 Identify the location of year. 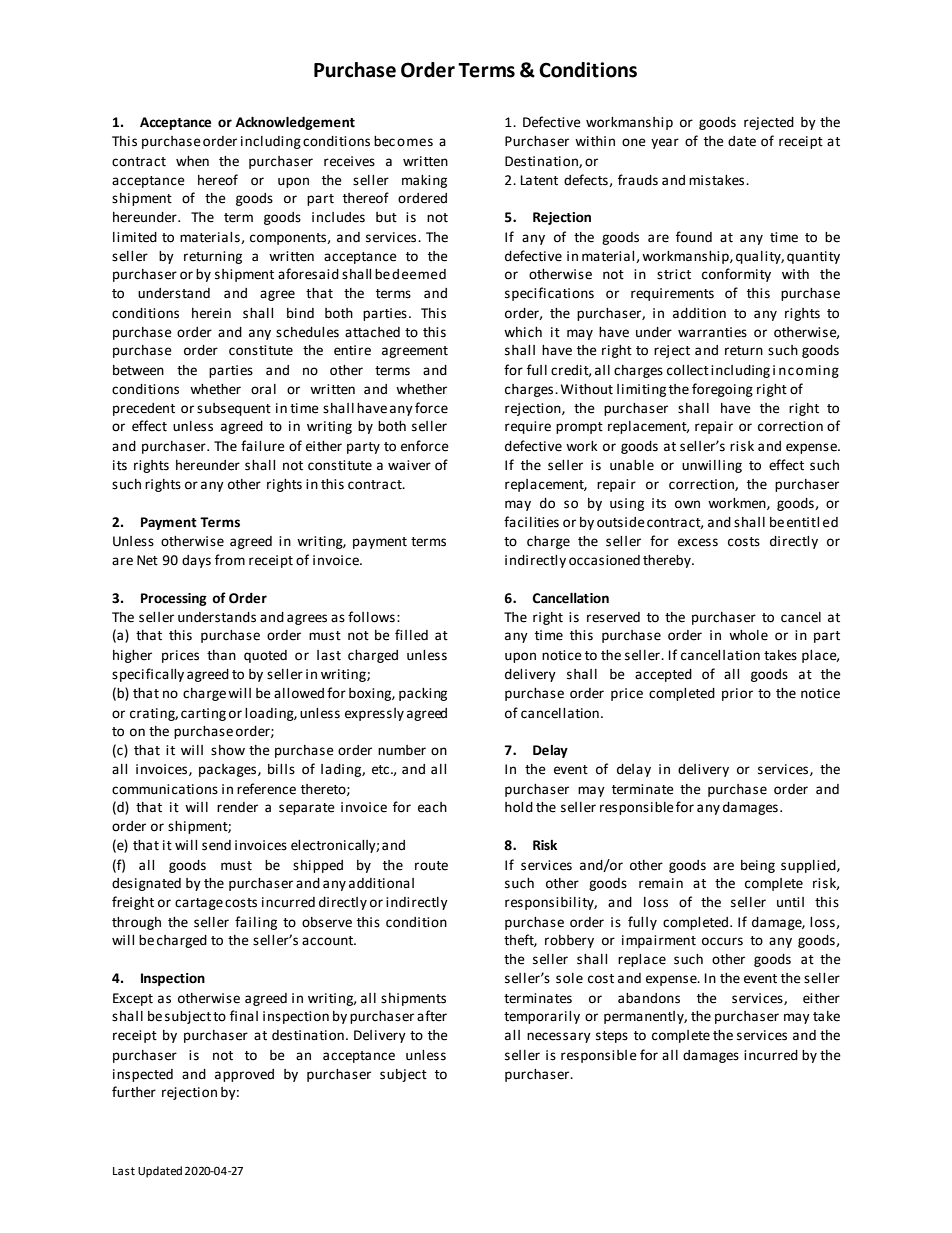
(665, 143).
